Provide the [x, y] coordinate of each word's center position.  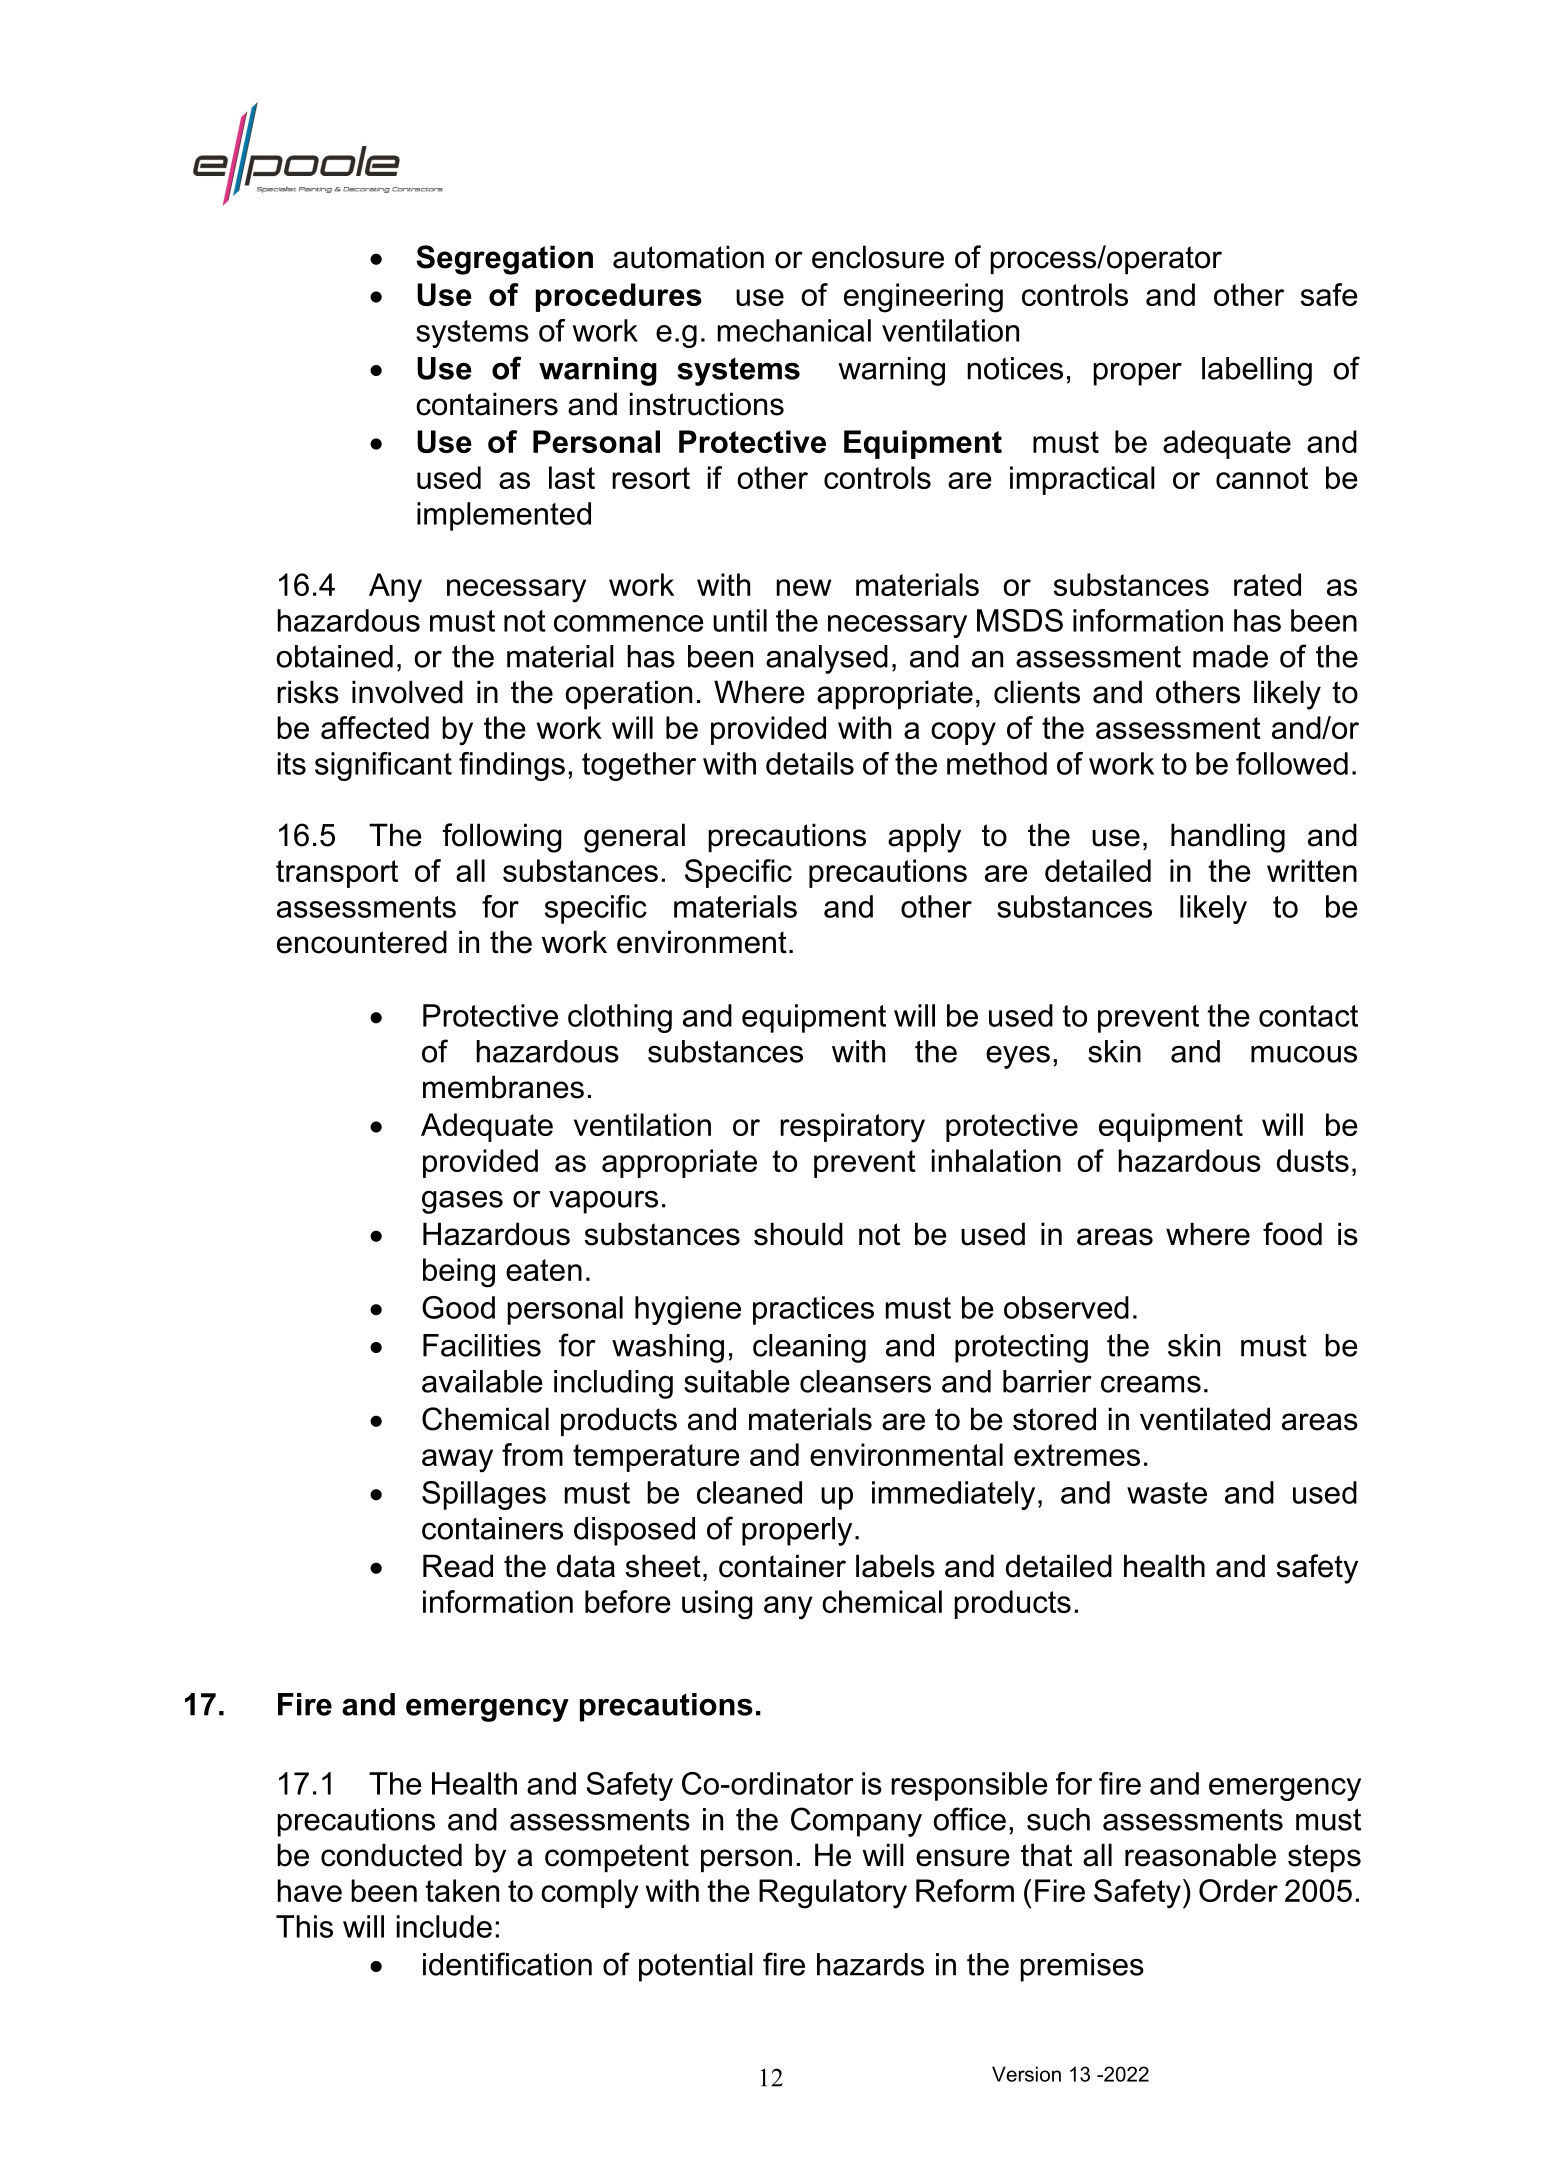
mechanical [794, 330]
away [457, 1461]
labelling [1257, 371]
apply [924, 838]
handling [1228, 838]
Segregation [504, 260]
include [444, 1926]
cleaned [749, 1492]
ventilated [1205, 1419]
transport [337, 874]
